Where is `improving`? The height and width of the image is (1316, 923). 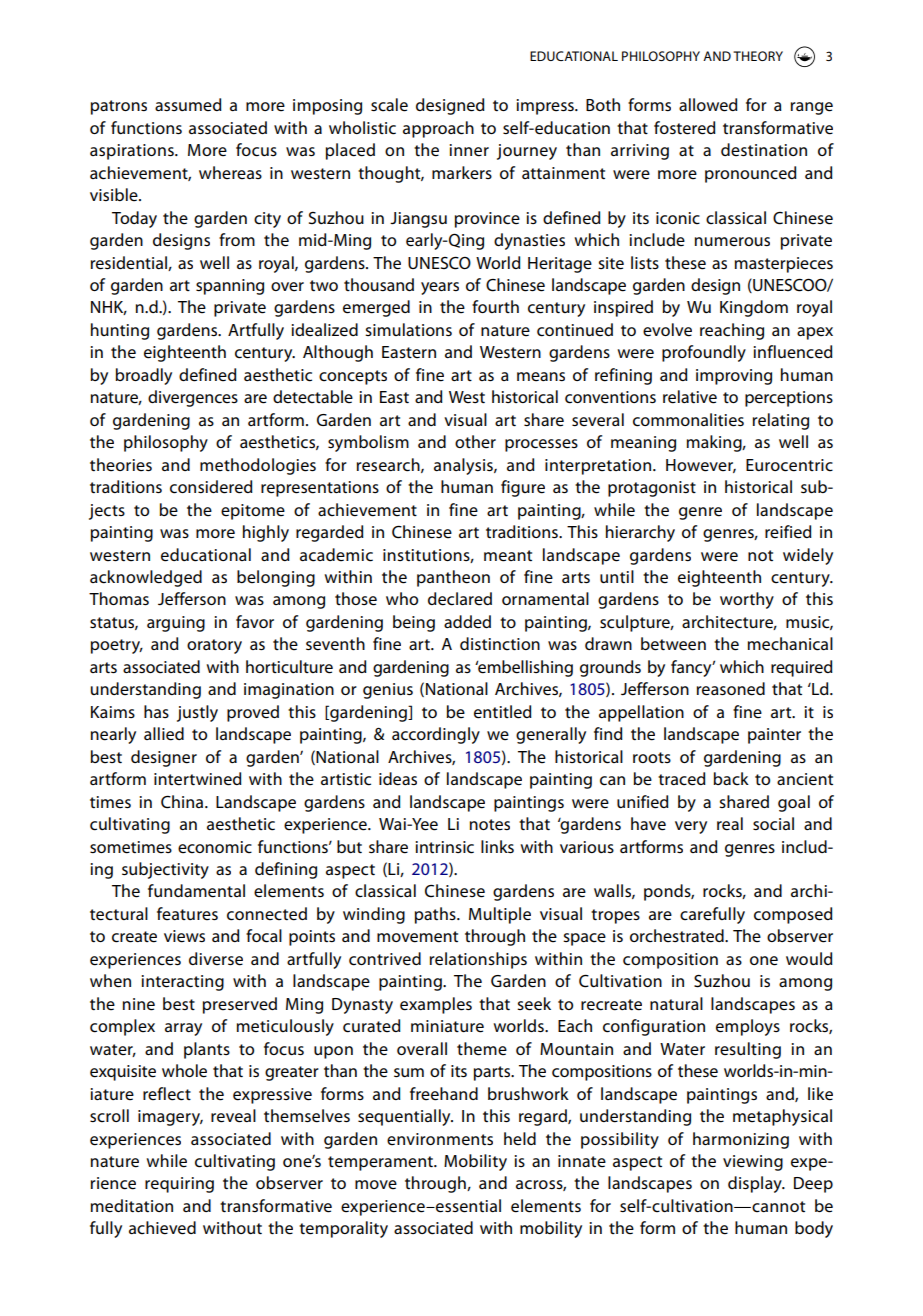 improving is located at coordinates (734, 377).
